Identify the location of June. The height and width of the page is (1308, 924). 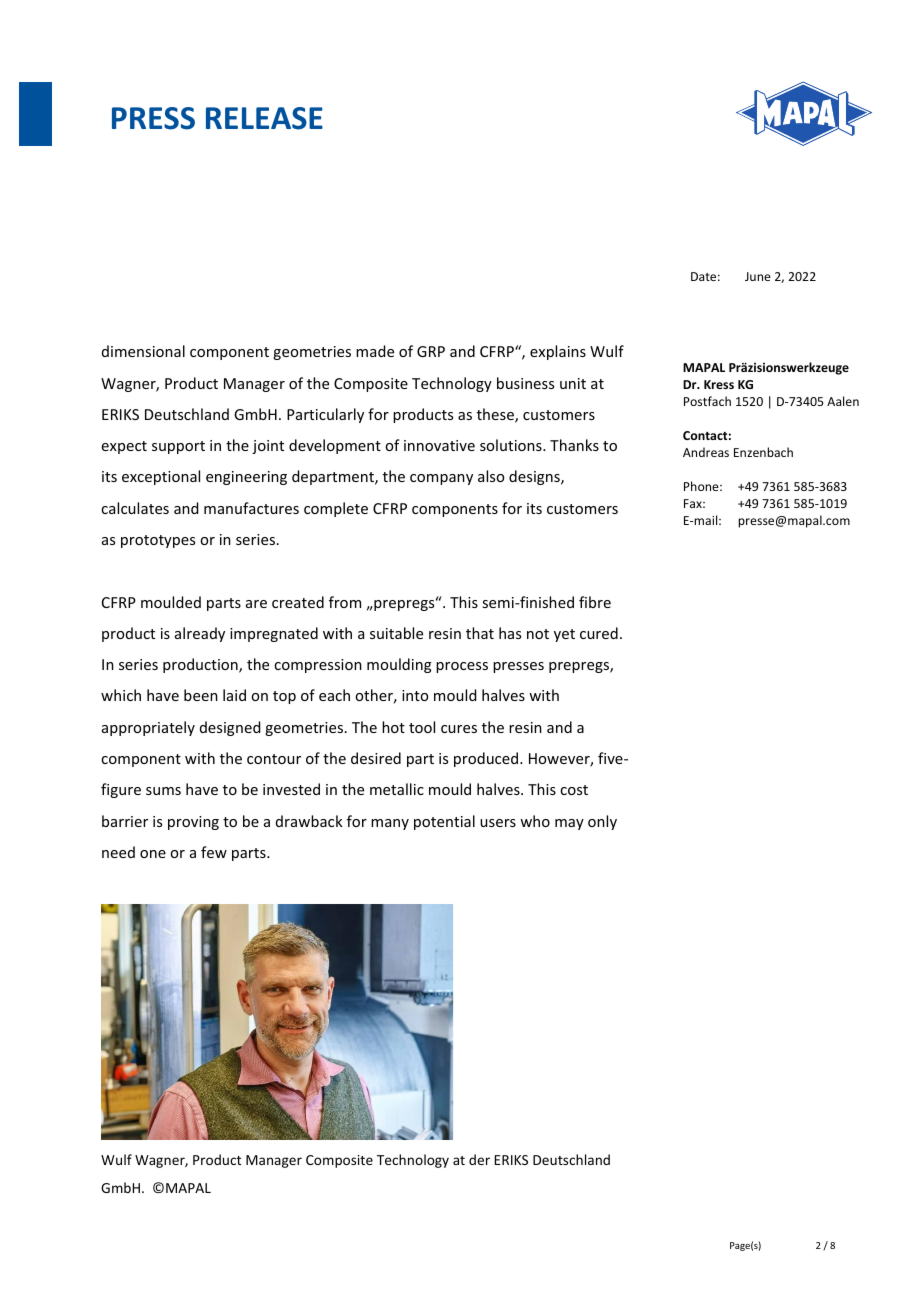
(758, 276).
